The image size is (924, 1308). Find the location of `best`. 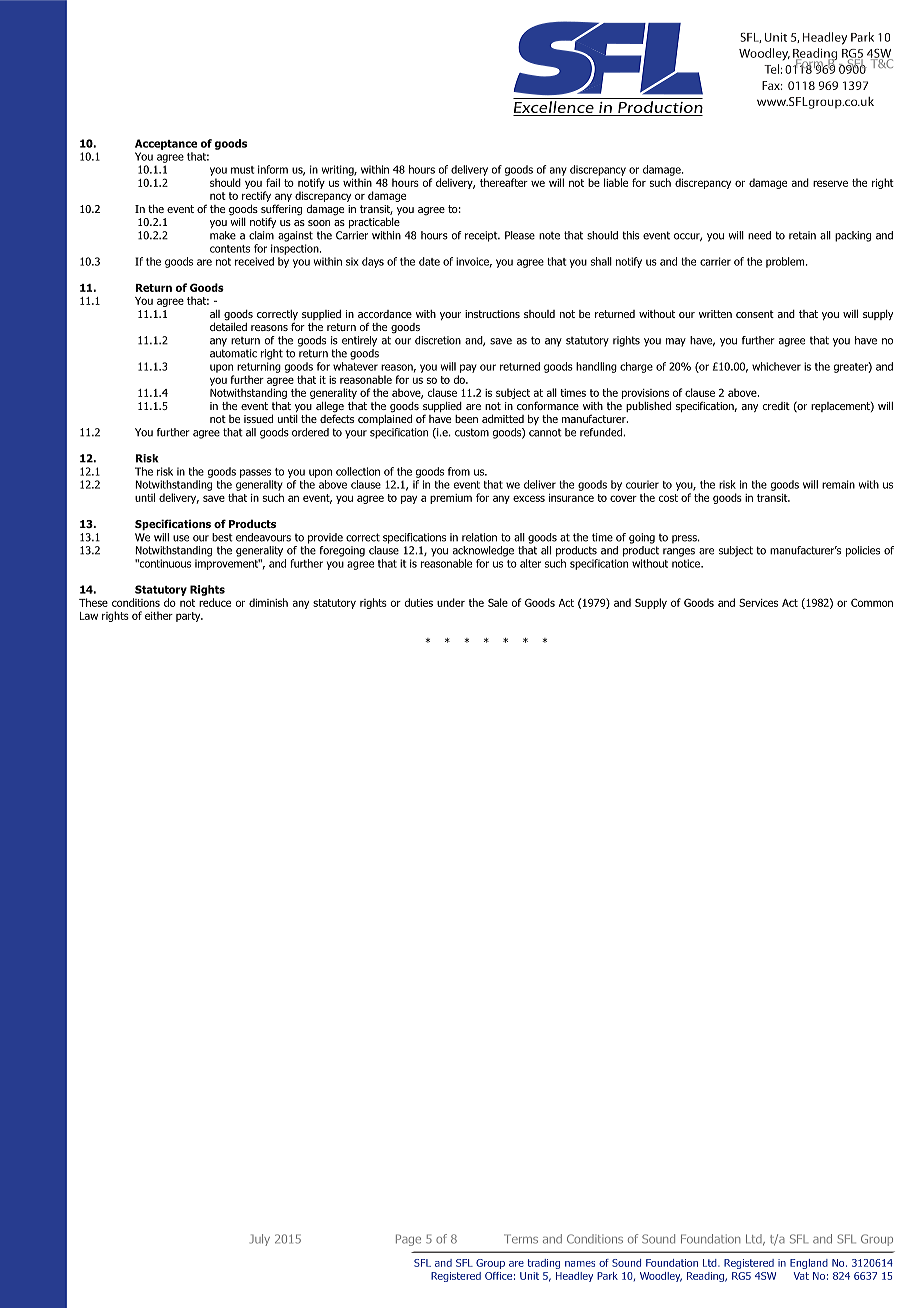

best is located at coordinates (222, 537).
